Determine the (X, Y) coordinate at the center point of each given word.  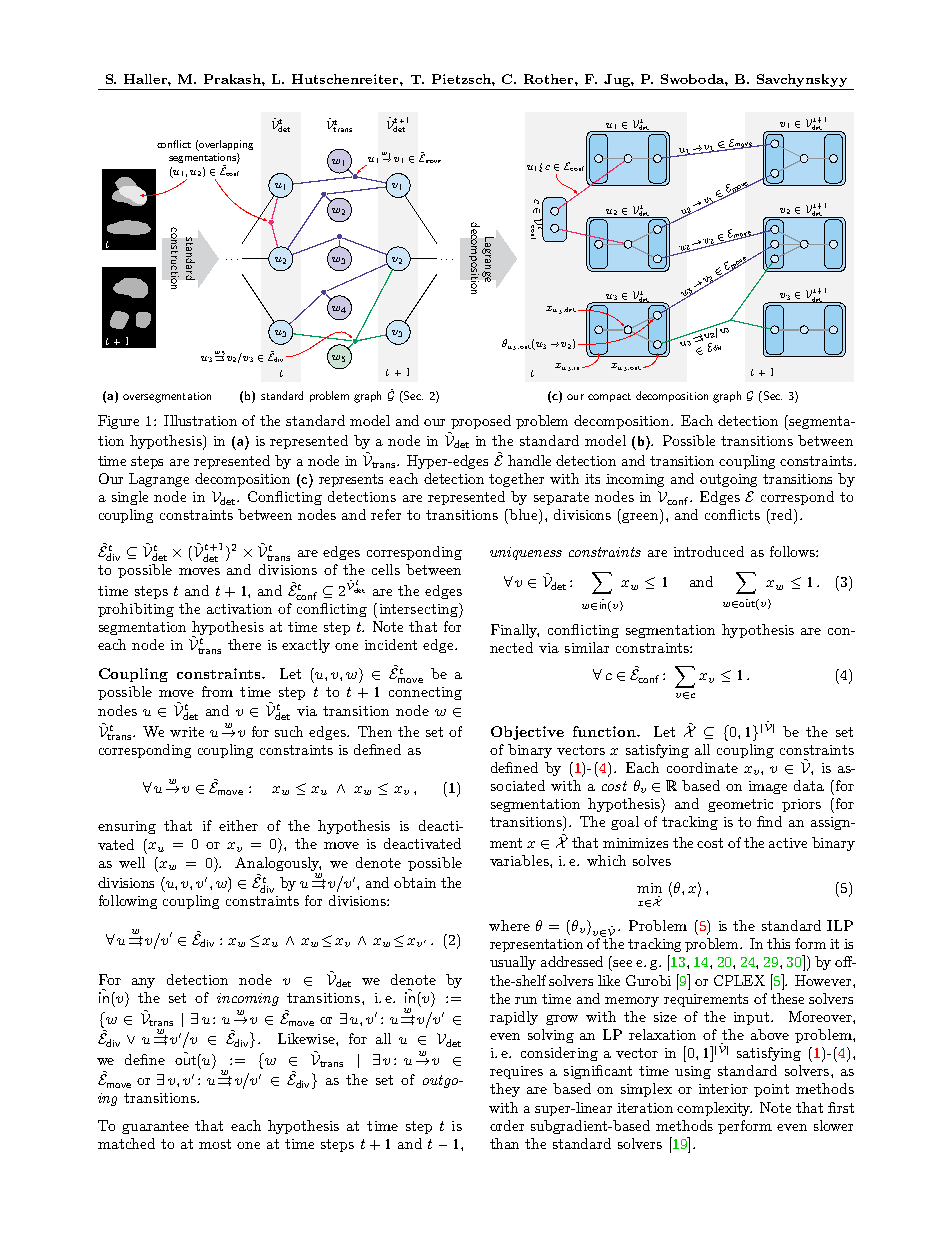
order (507, 1125)
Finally (515, 631)
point (771, 1090)
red (782, 516)
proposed (481, 422)
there (244, 644)
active (788, 843)
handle (529, 460)
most (215, 1144)
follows (793, 551)
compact (609, 397)
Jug (618, 80)
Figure (118, 422)
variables (520, 860)
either (238, 825)
